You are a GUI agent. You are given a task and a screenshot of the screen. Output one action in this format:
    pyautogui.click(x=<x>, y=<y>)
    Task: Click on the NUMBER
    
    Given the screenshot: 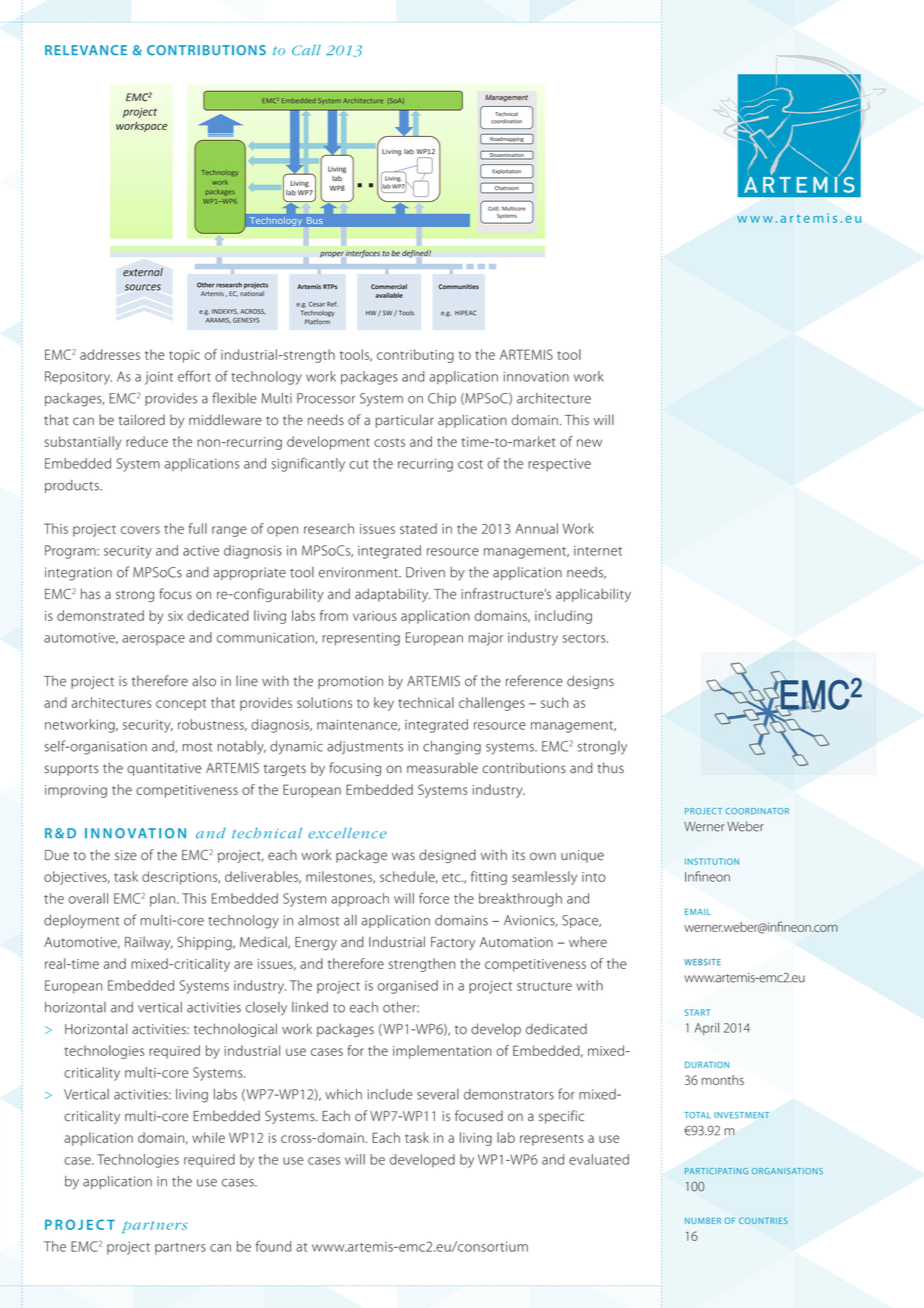 What is the action you would take?
    pyautogui.click(x=703, y=1220)
